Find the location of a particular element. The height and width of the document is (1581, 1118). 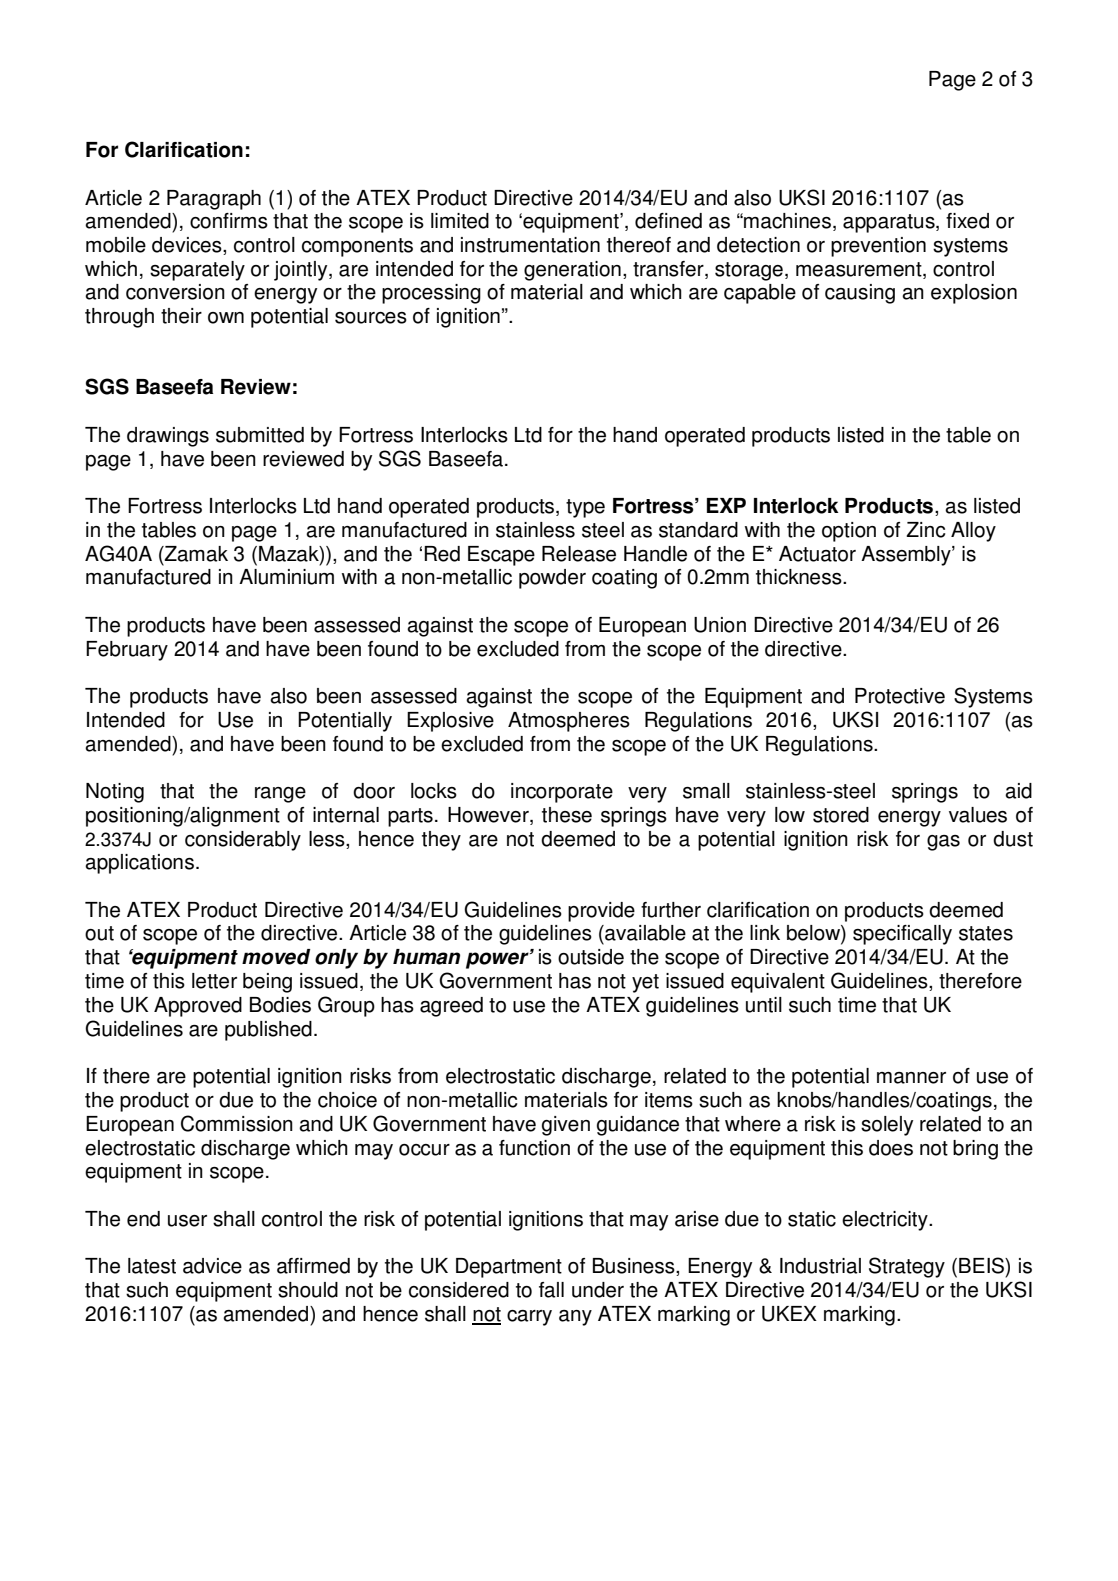

fall is located at coordinates (551, 1290).
